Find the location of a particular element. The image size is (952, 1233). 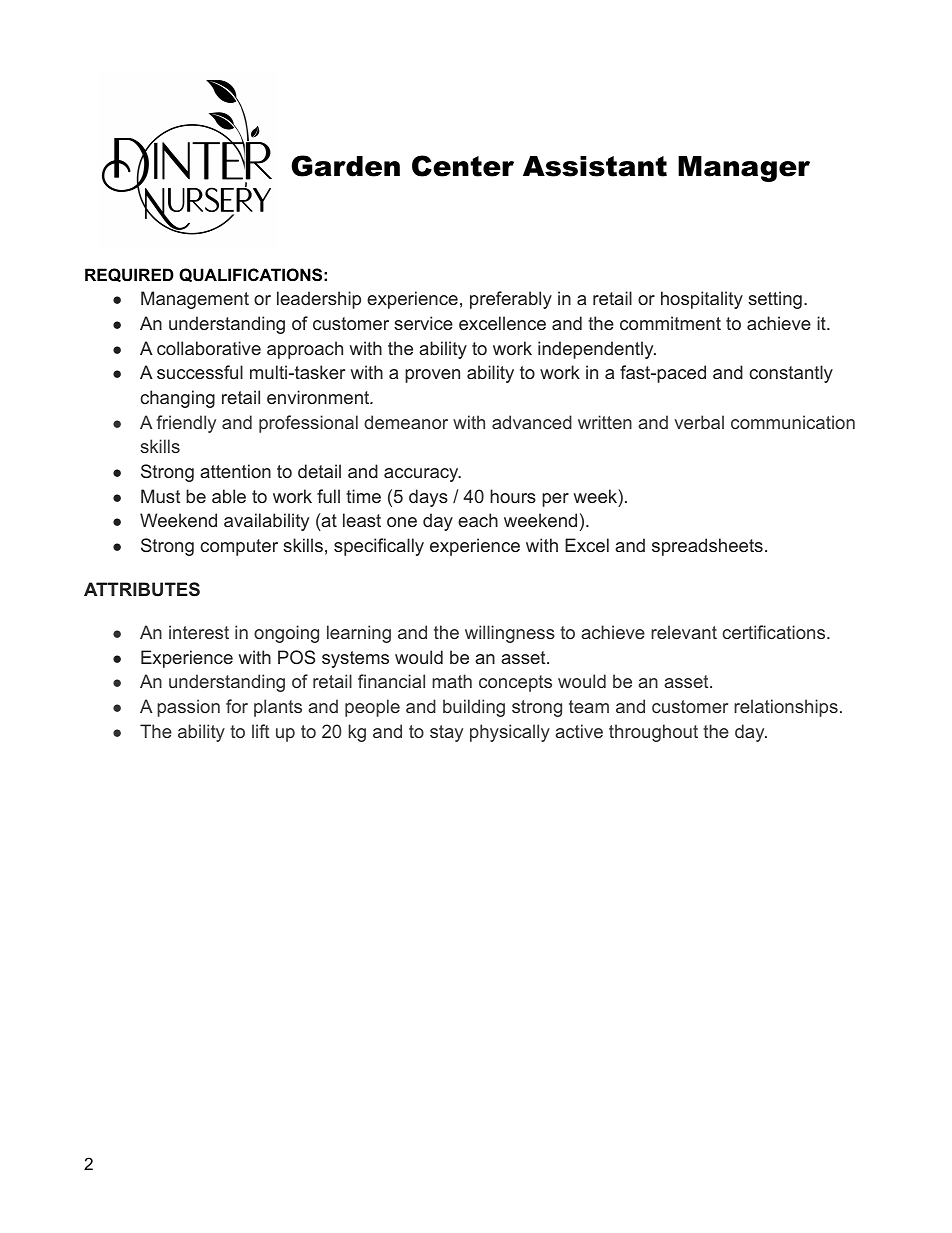

attention is located at coordinates (235, 471).
